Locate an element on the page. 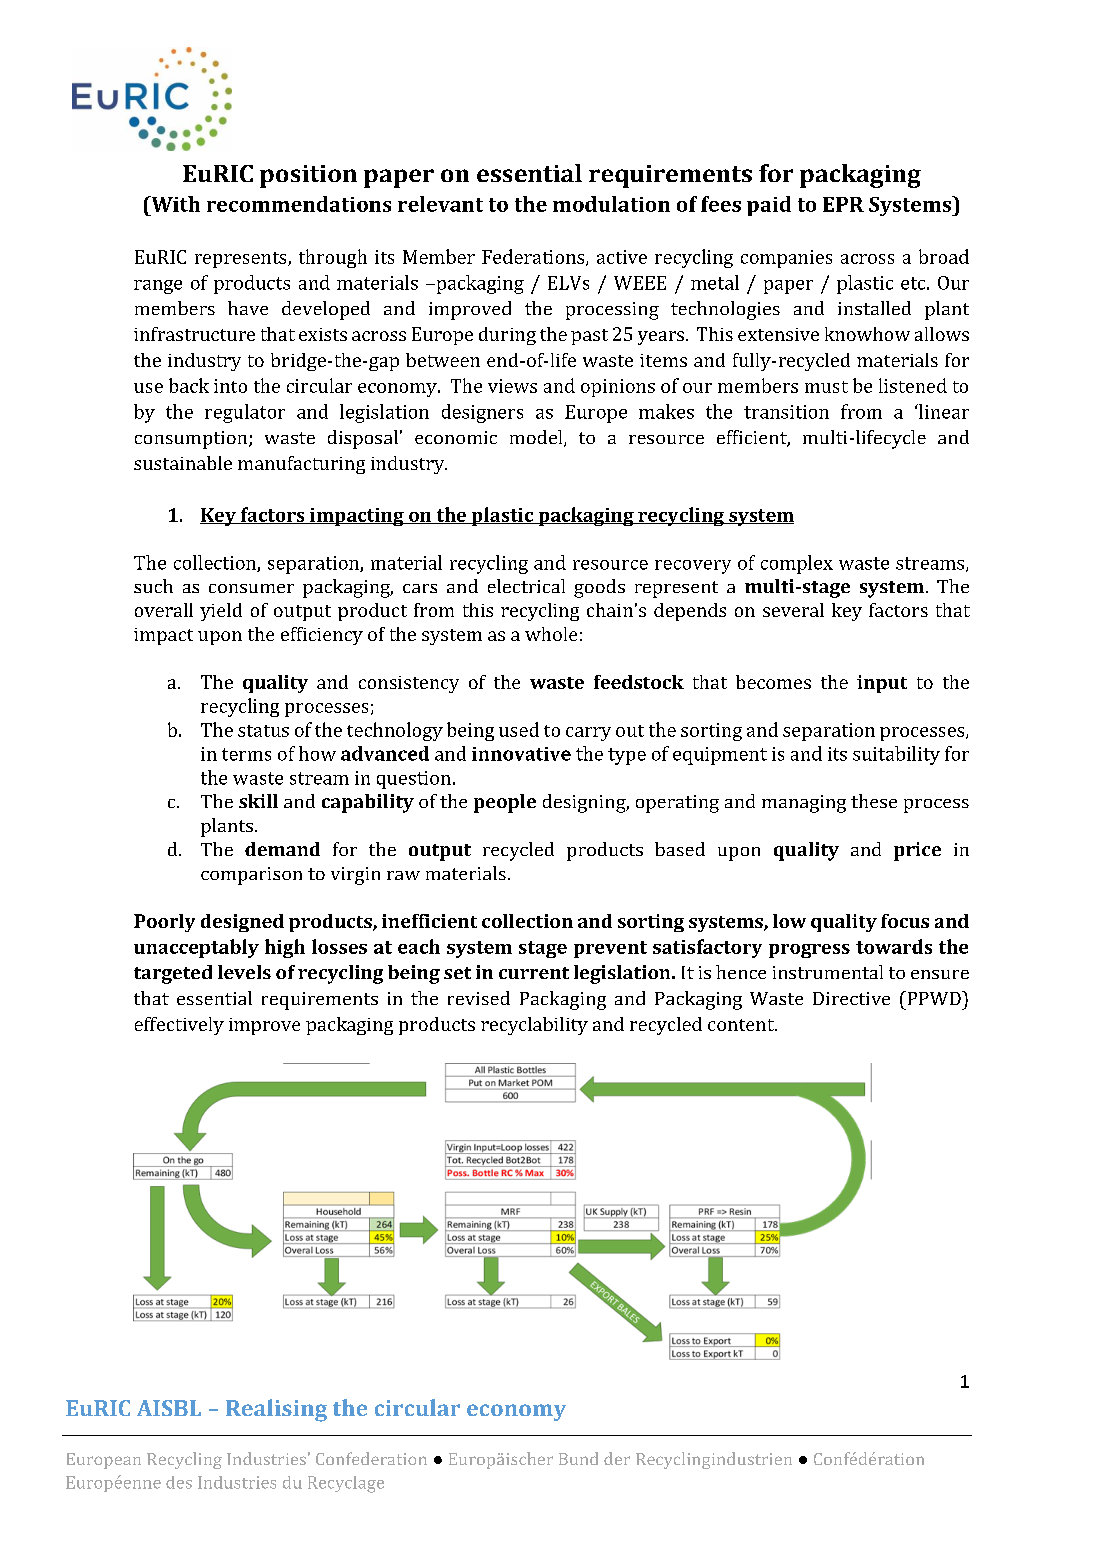 This page has width=1103, height=1560. modulation is located at coordinates (611, 204).
